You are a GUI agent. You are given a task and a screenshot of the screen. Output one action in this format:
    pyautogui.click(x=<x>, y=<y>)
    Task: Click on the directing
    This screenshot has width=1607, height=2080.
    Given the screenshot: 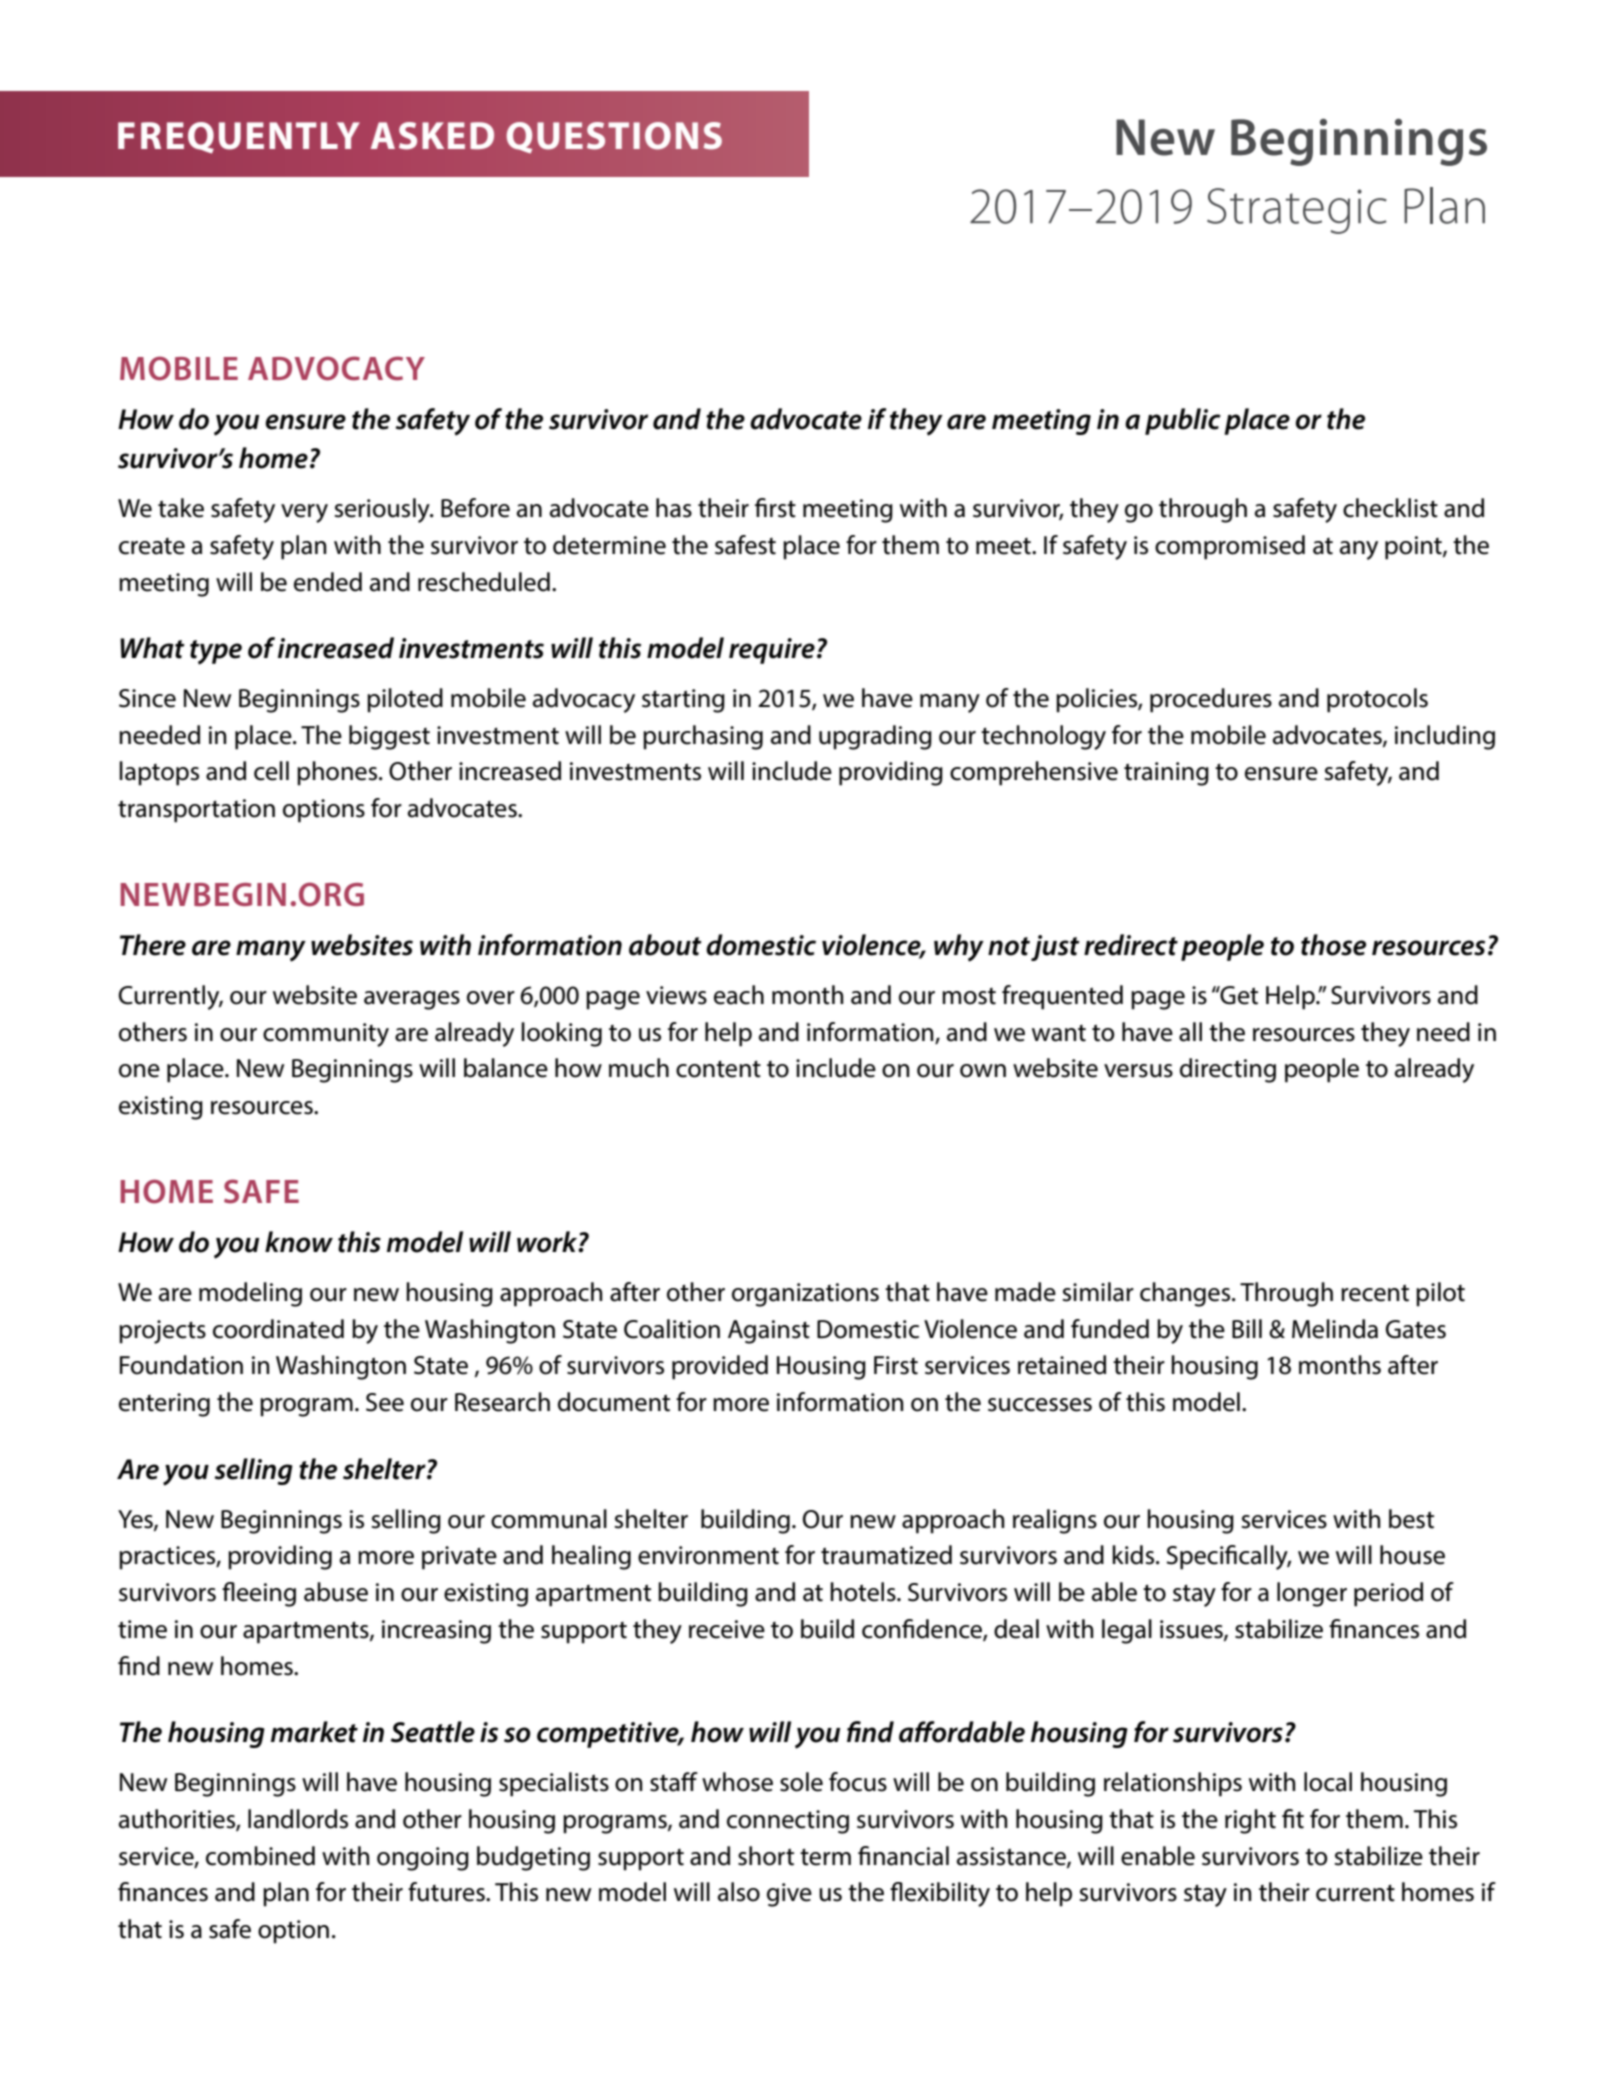 What is the action you would take?
    pyautogui.click(x=1228, y=1070)
